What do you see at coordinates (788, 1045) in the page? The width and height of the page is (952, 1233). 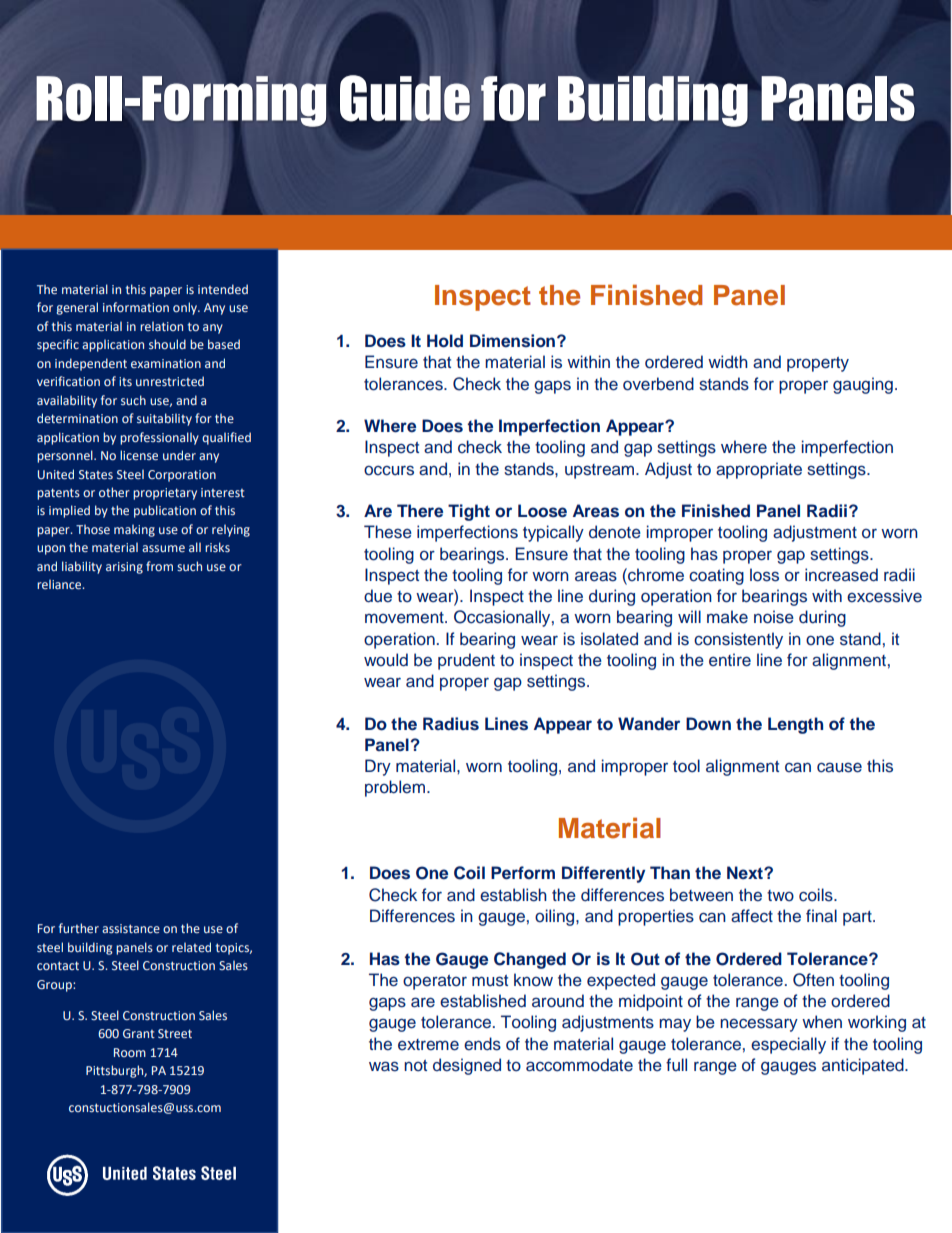 I see `especially` at bounding box center [788, 1045].
